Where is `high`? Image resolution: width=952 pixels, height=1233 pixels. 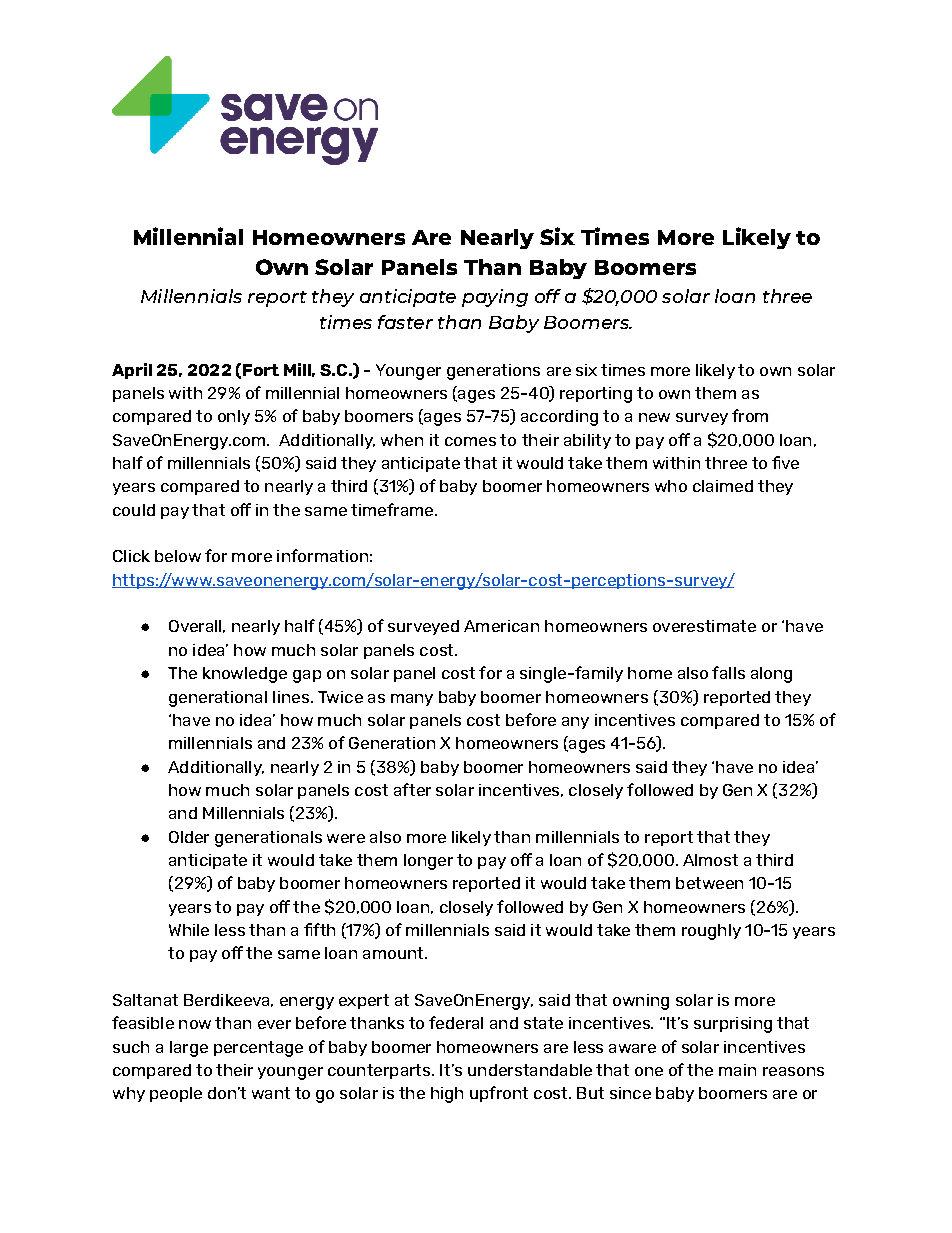 high is located at coordinates (447, 1095).
